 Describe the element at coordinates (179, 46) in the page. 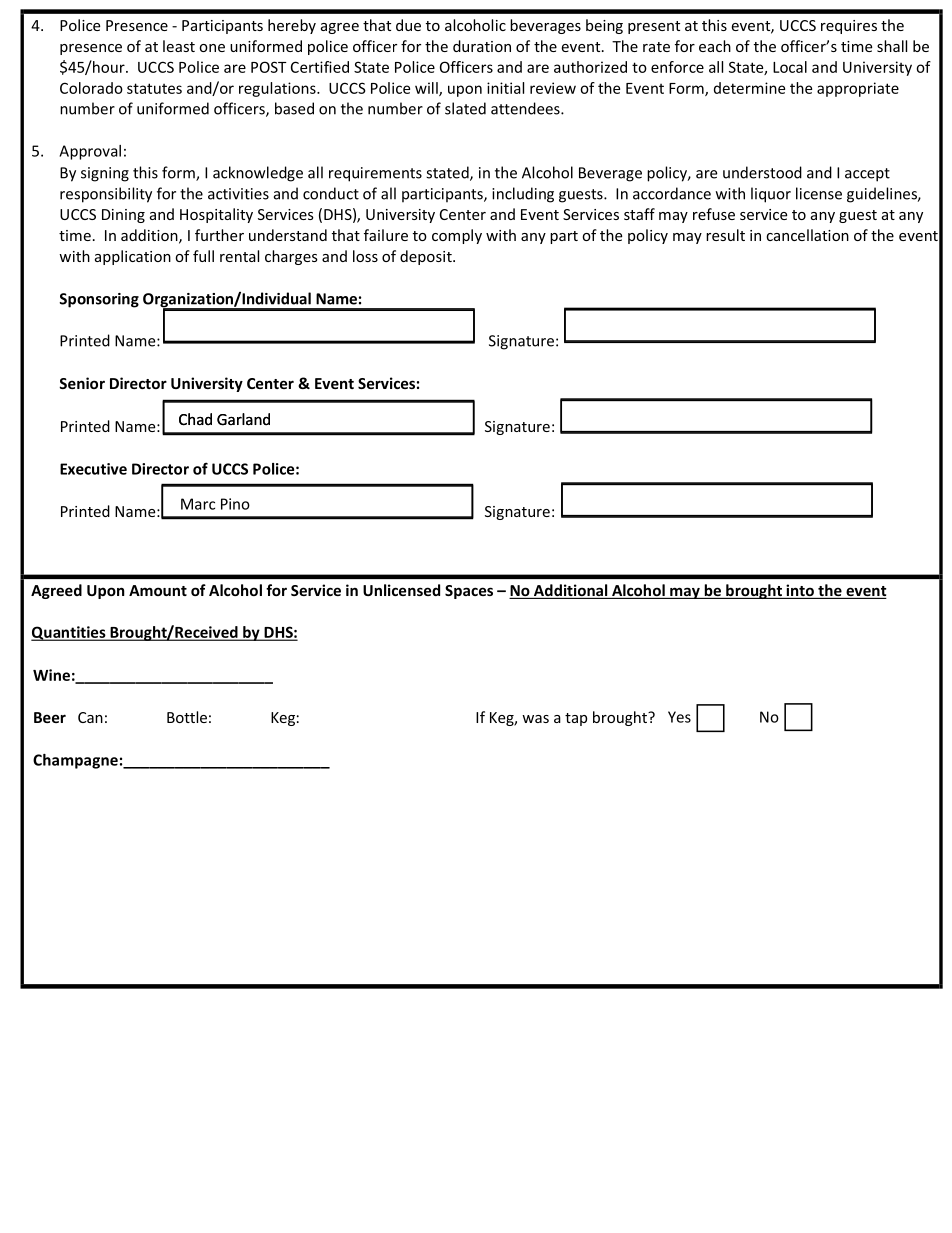

I see `least` at that location.
